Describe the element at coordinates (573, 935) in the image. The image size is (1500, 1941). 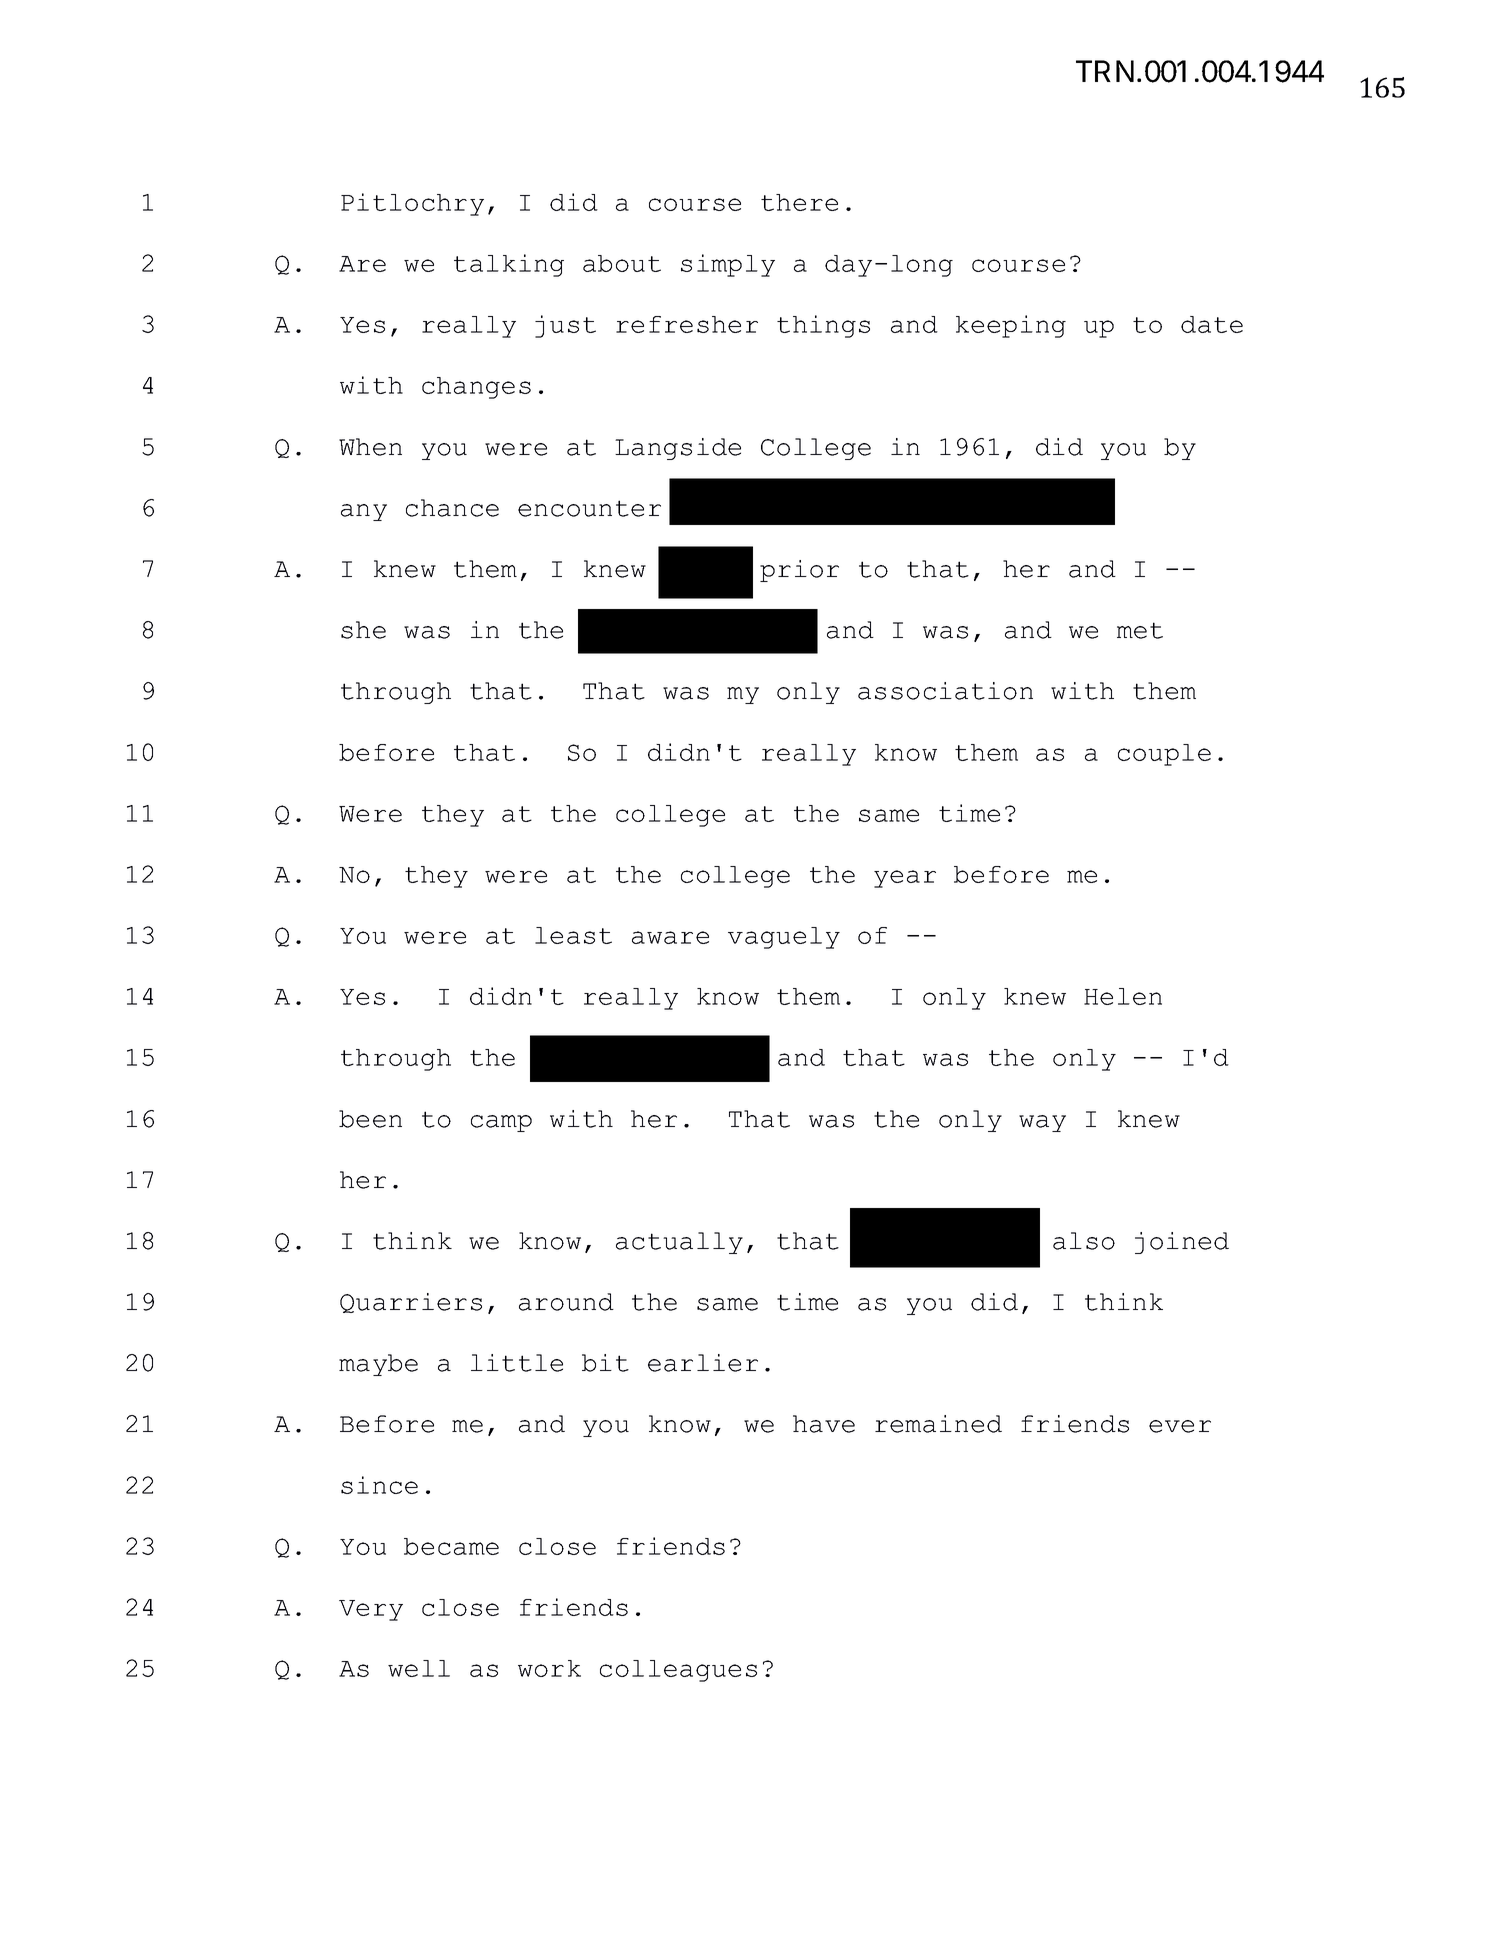
I see `least` at that location.
